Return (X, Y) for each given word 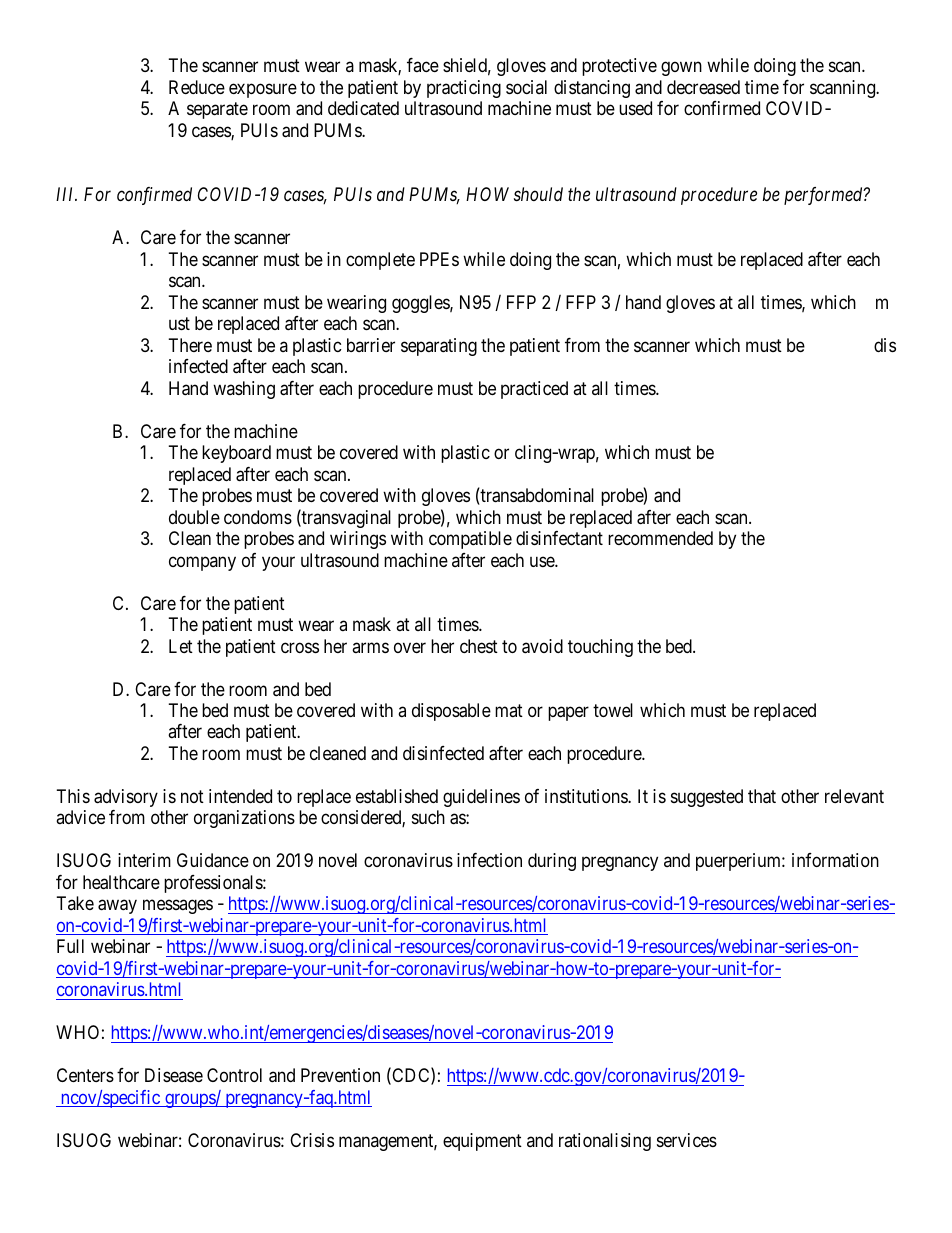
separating (439, 347)
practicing (464, 89)
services (687, 1140)
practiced (534, 390)
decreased (703, 87)
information (835, 860)
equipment (482, 1142)
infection (489, 860)
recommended (660, 538)
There (190, 345)
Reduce (197, 87)
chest (479, 646)
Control (234, 1075)
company (202, 563)
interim (144, 860)
